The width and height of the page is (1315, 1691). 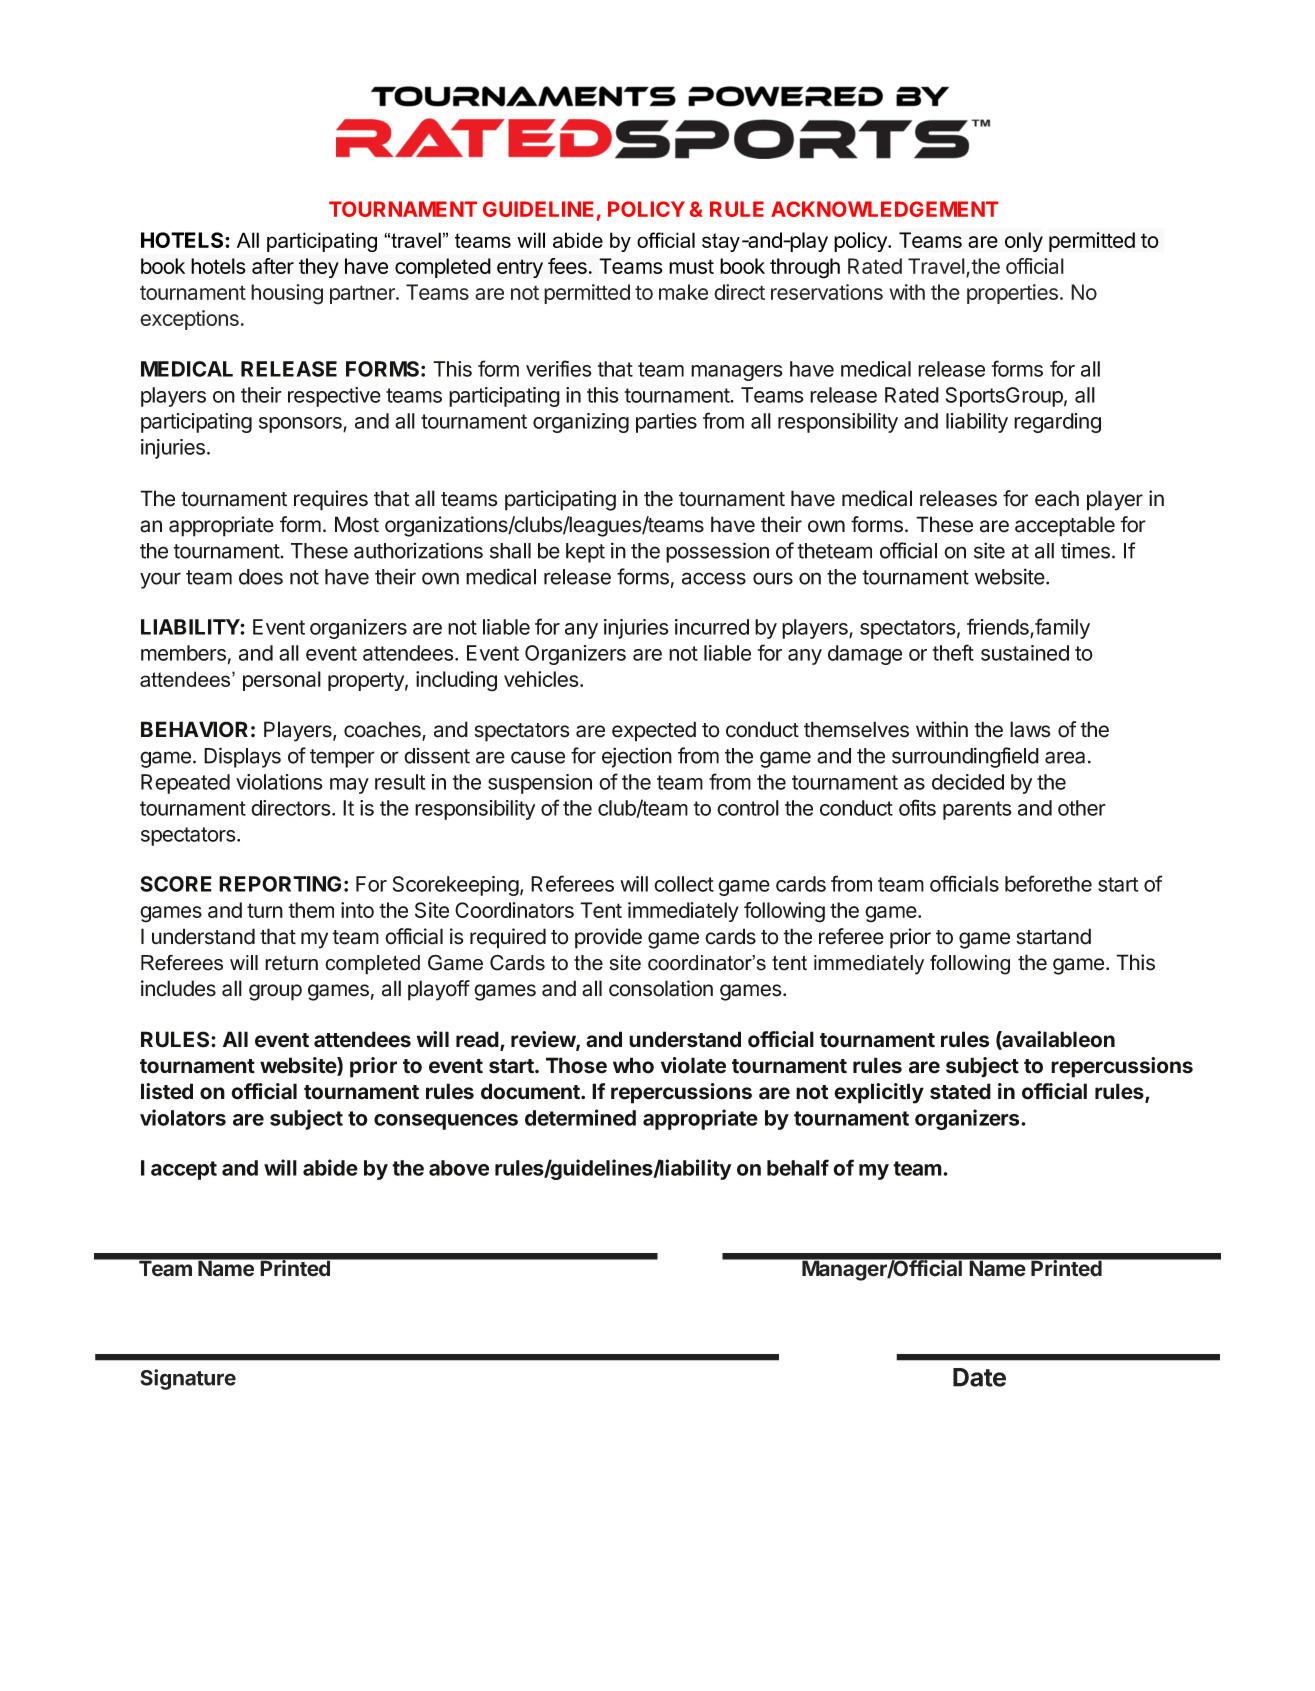 I want to click on decided, so click(x=968, y=782).
